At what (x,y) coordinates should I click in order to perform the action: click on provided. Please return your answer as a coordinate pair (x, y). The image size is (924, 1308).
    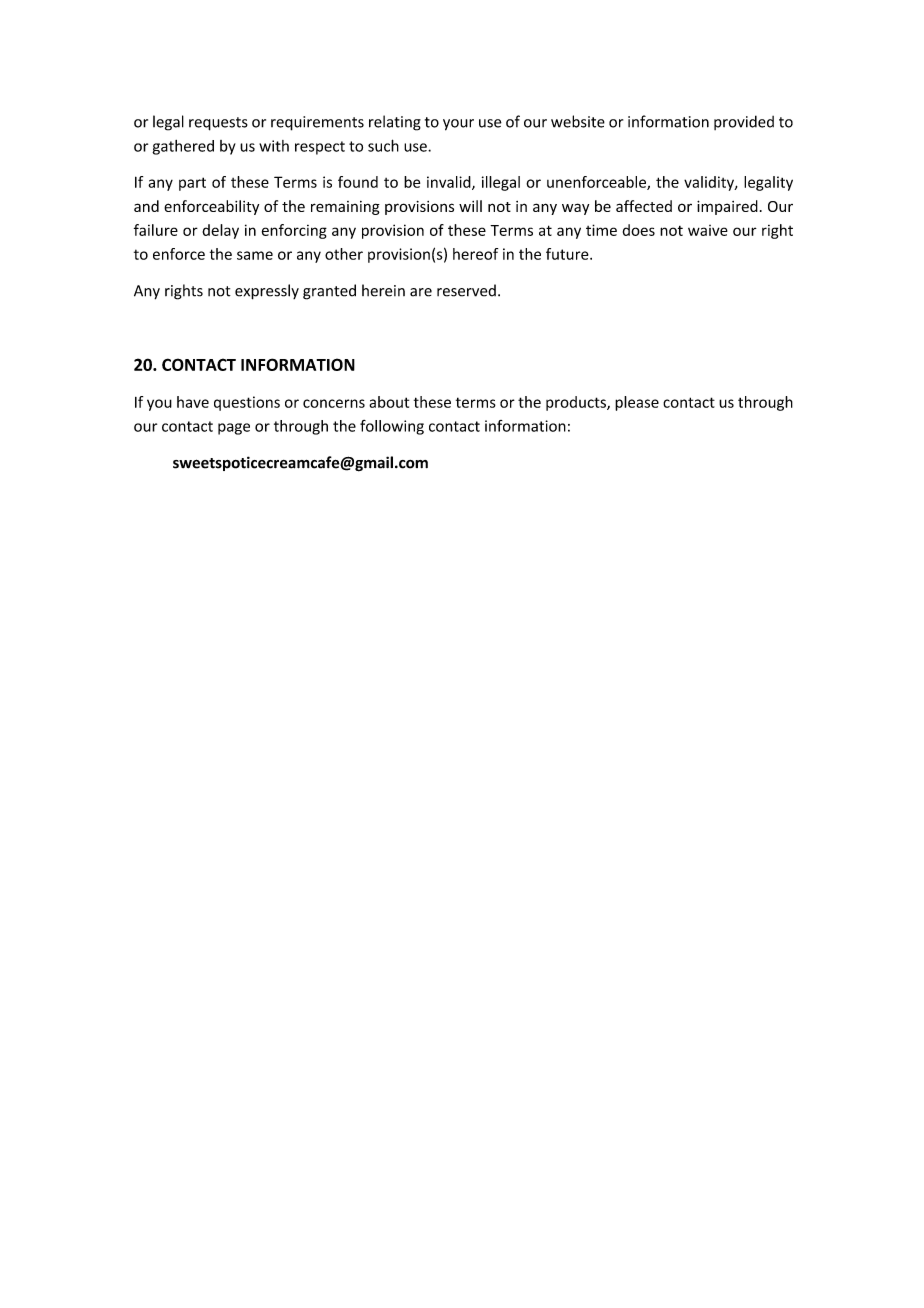
    Looking at the image, I should click on (744, 122).
